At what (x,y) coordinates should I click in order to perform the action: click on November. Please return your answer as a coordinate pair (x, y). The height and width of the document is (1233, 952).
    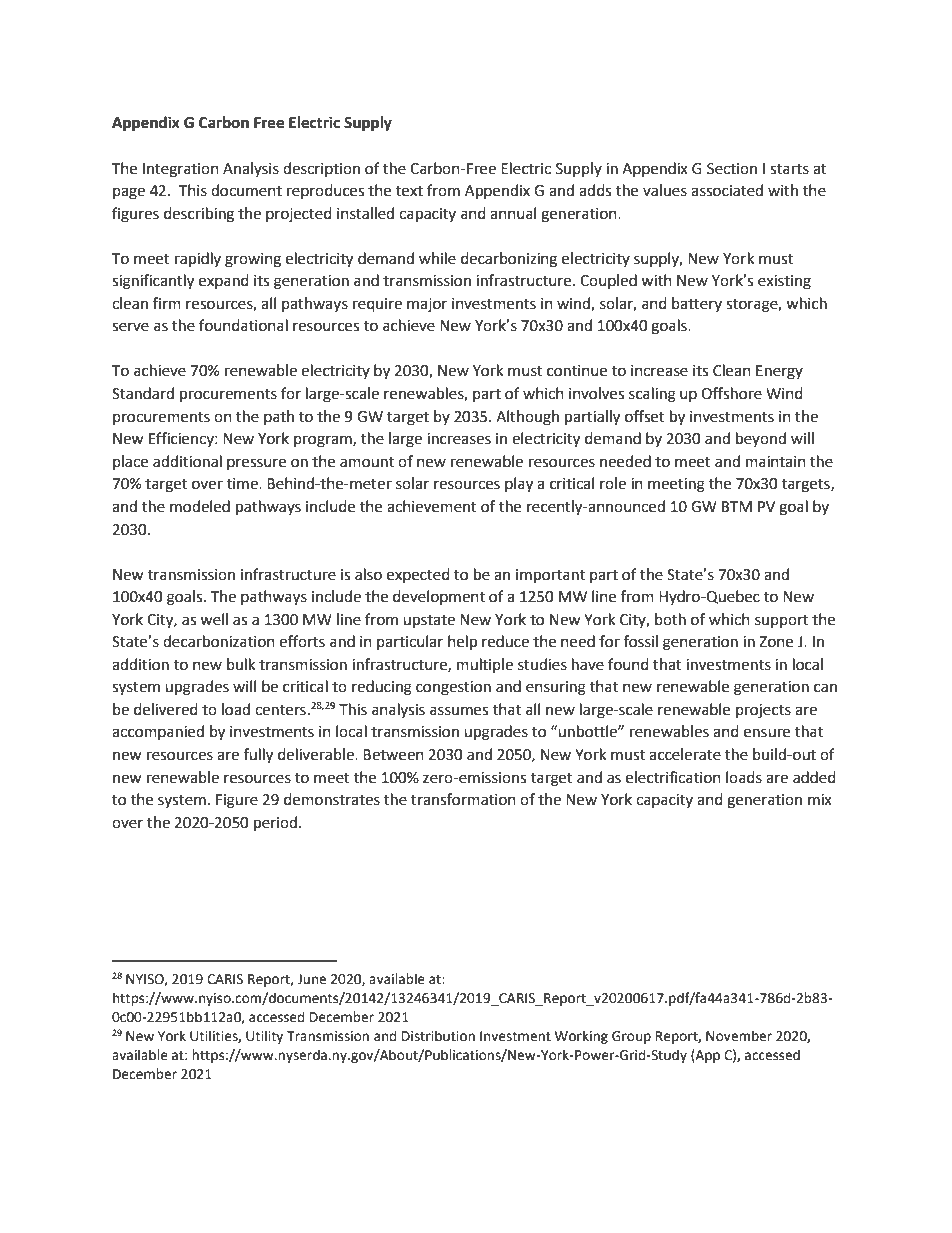
    Looking at the image, I should click on (739, 1036).
